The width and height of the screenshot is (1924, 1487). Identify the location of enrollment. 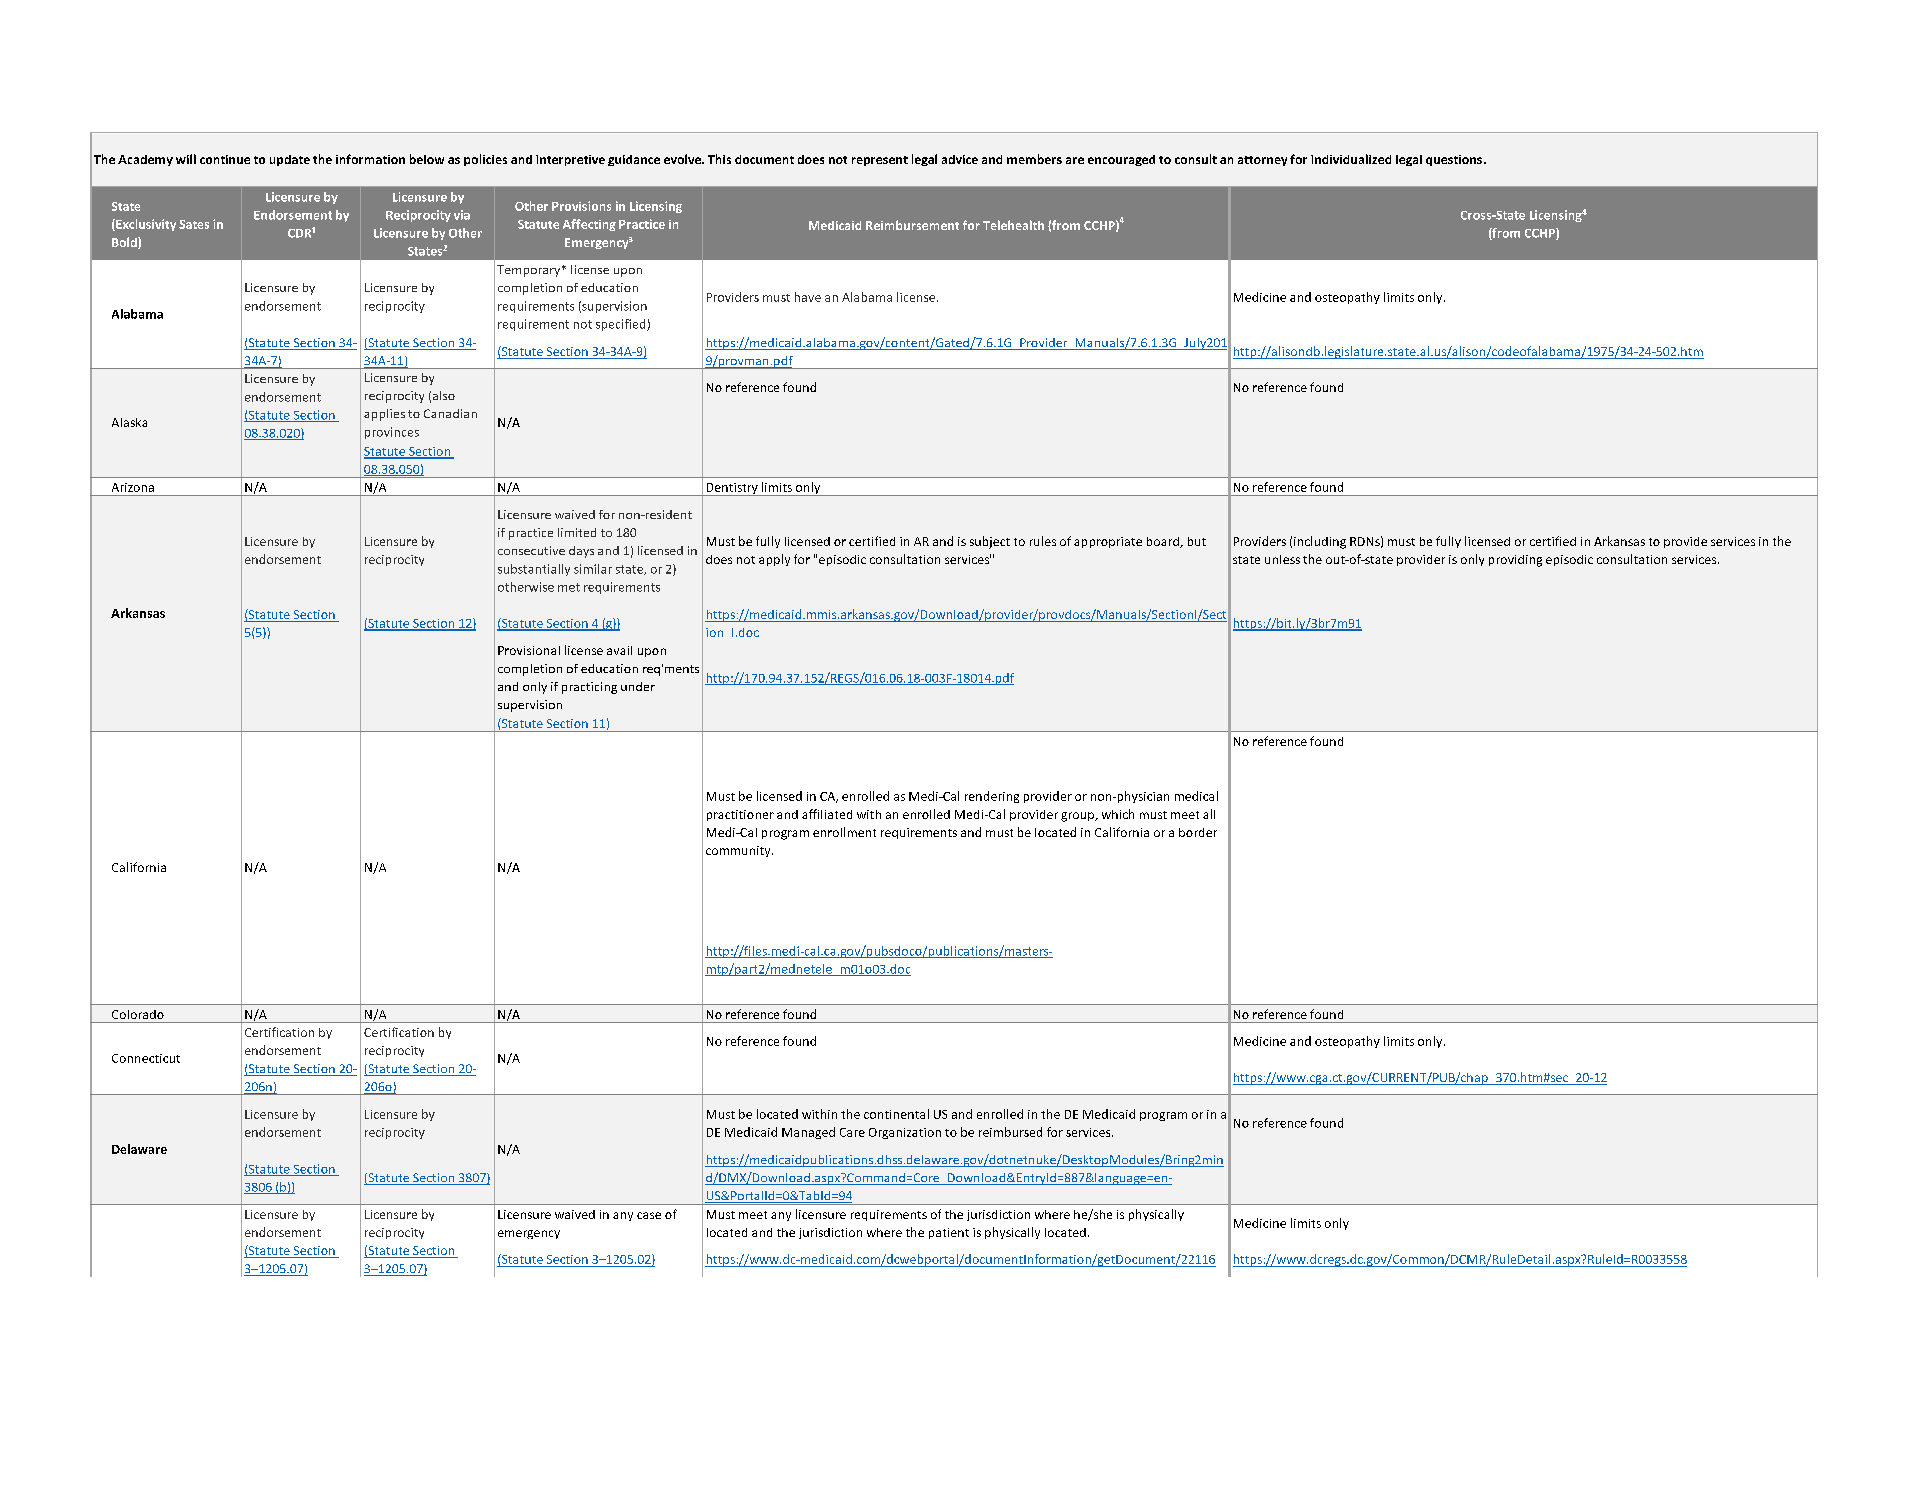
(844, 832).
